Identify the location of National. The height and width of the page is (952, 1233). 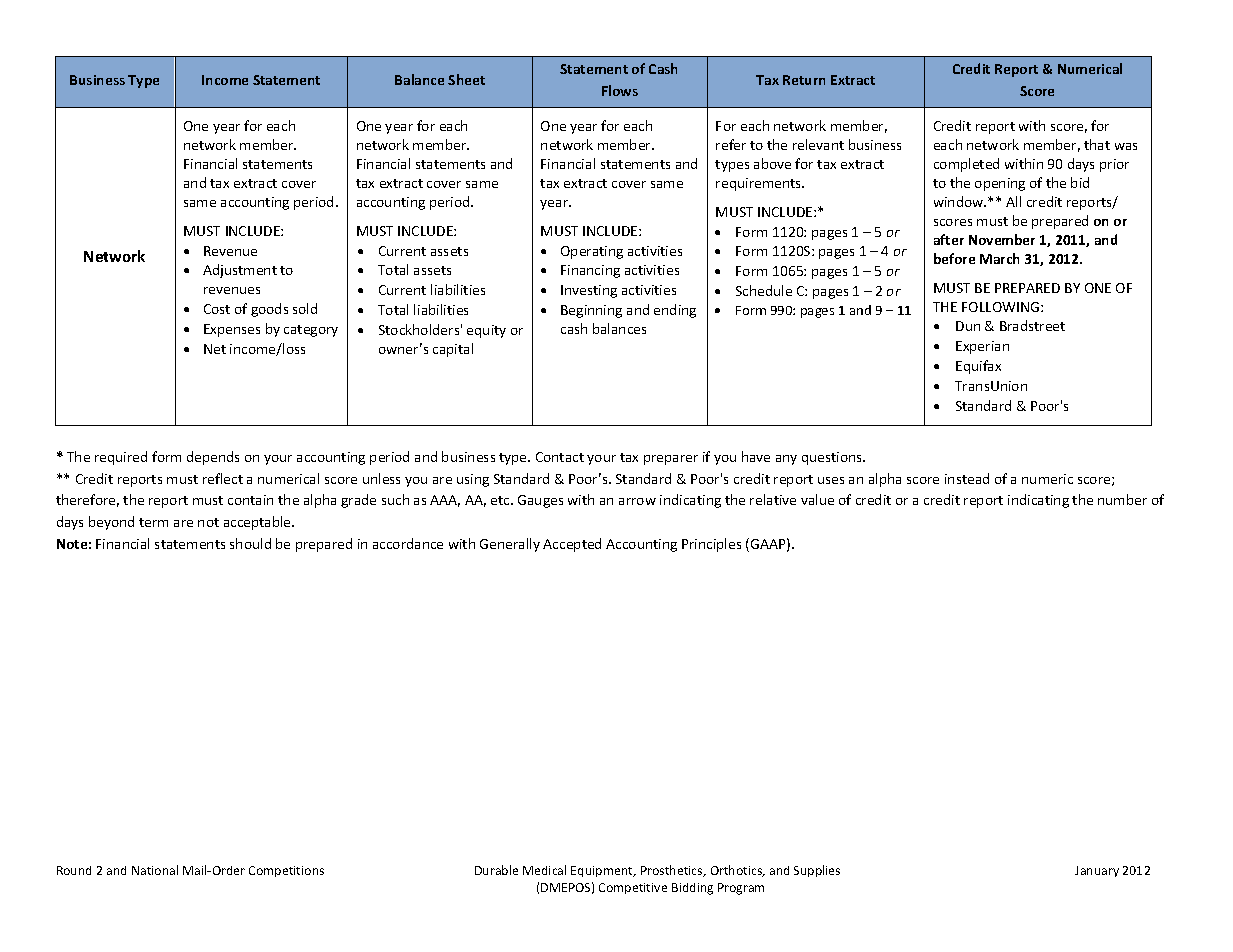
(155, 870).
